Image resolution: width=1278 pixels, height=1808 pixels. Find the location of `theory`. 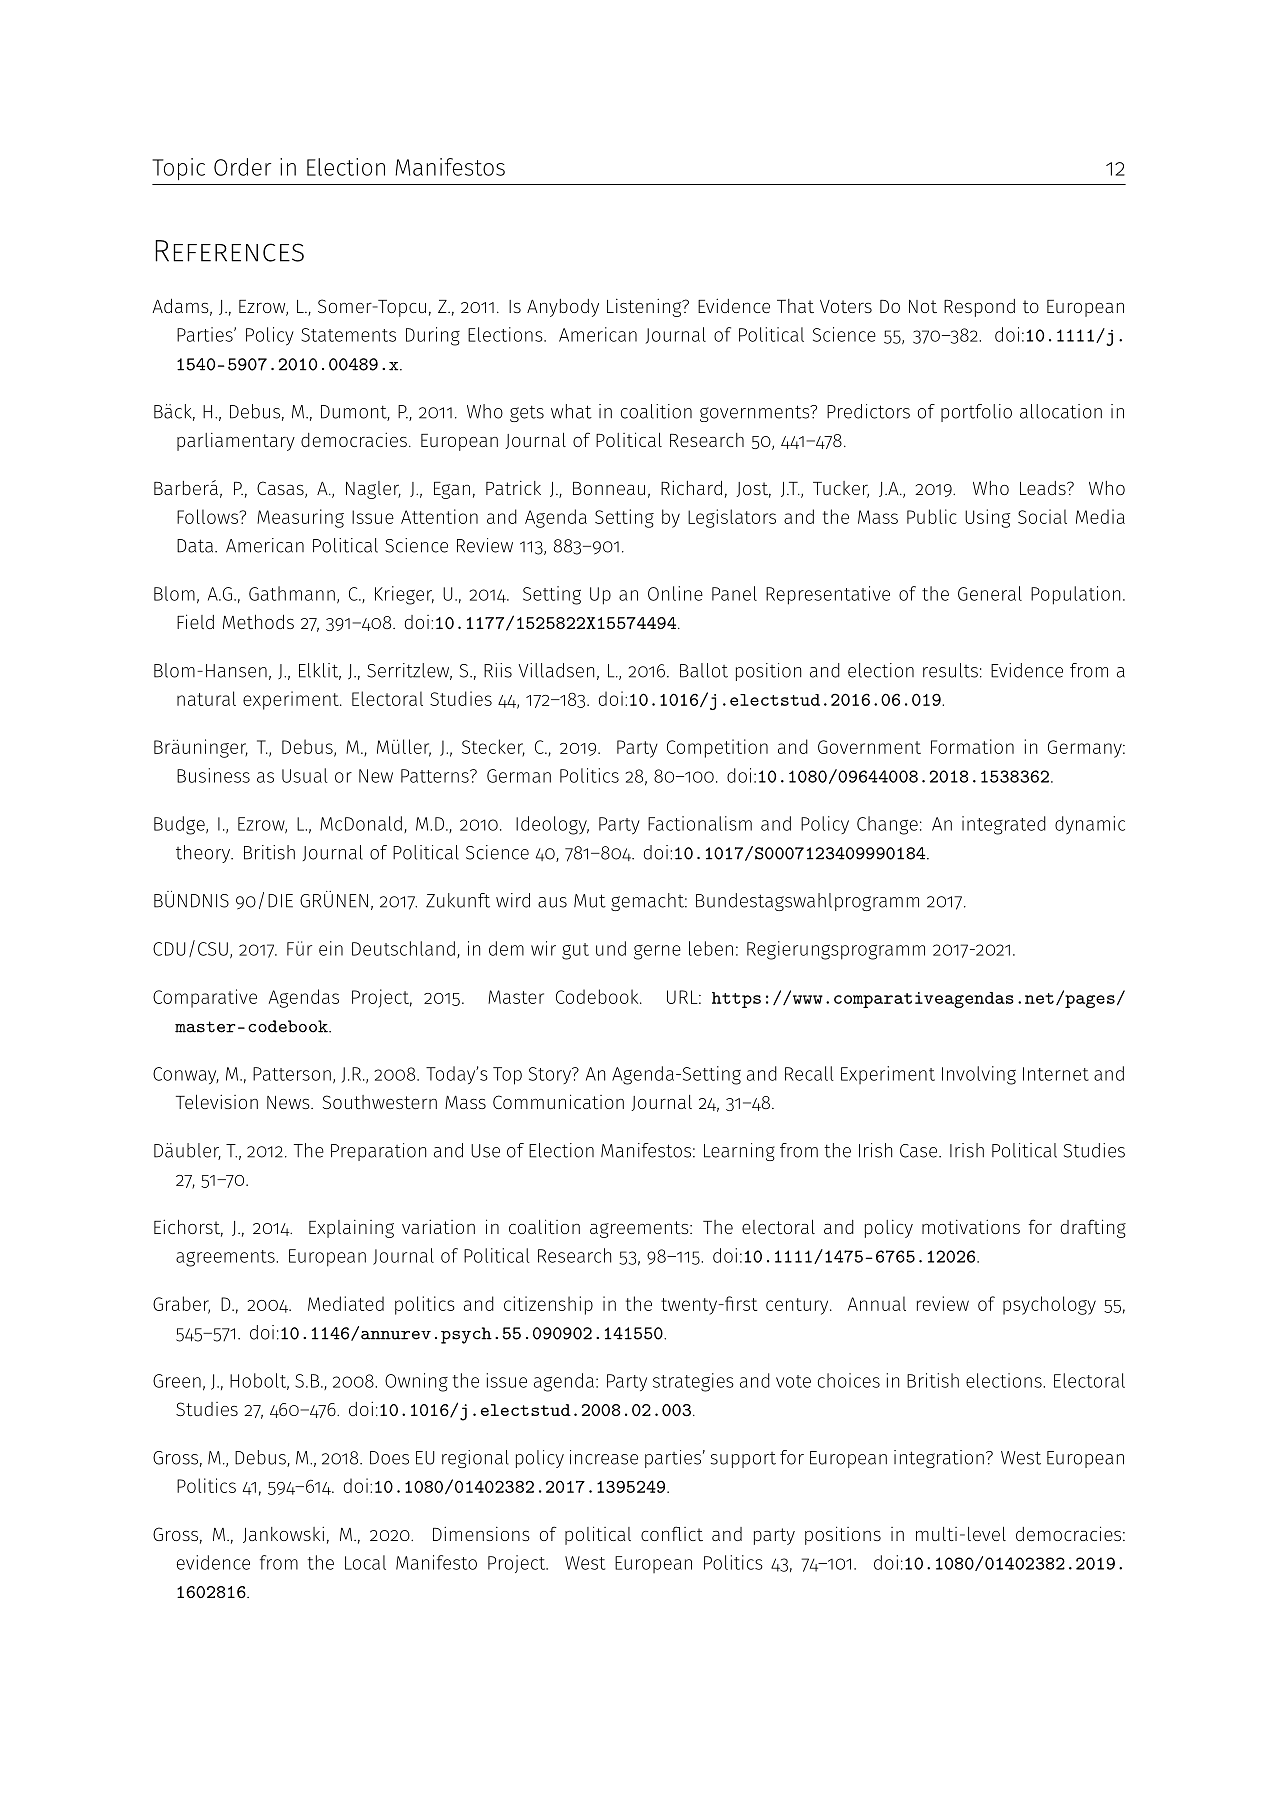

theory is located at coordinates (204, 854).
